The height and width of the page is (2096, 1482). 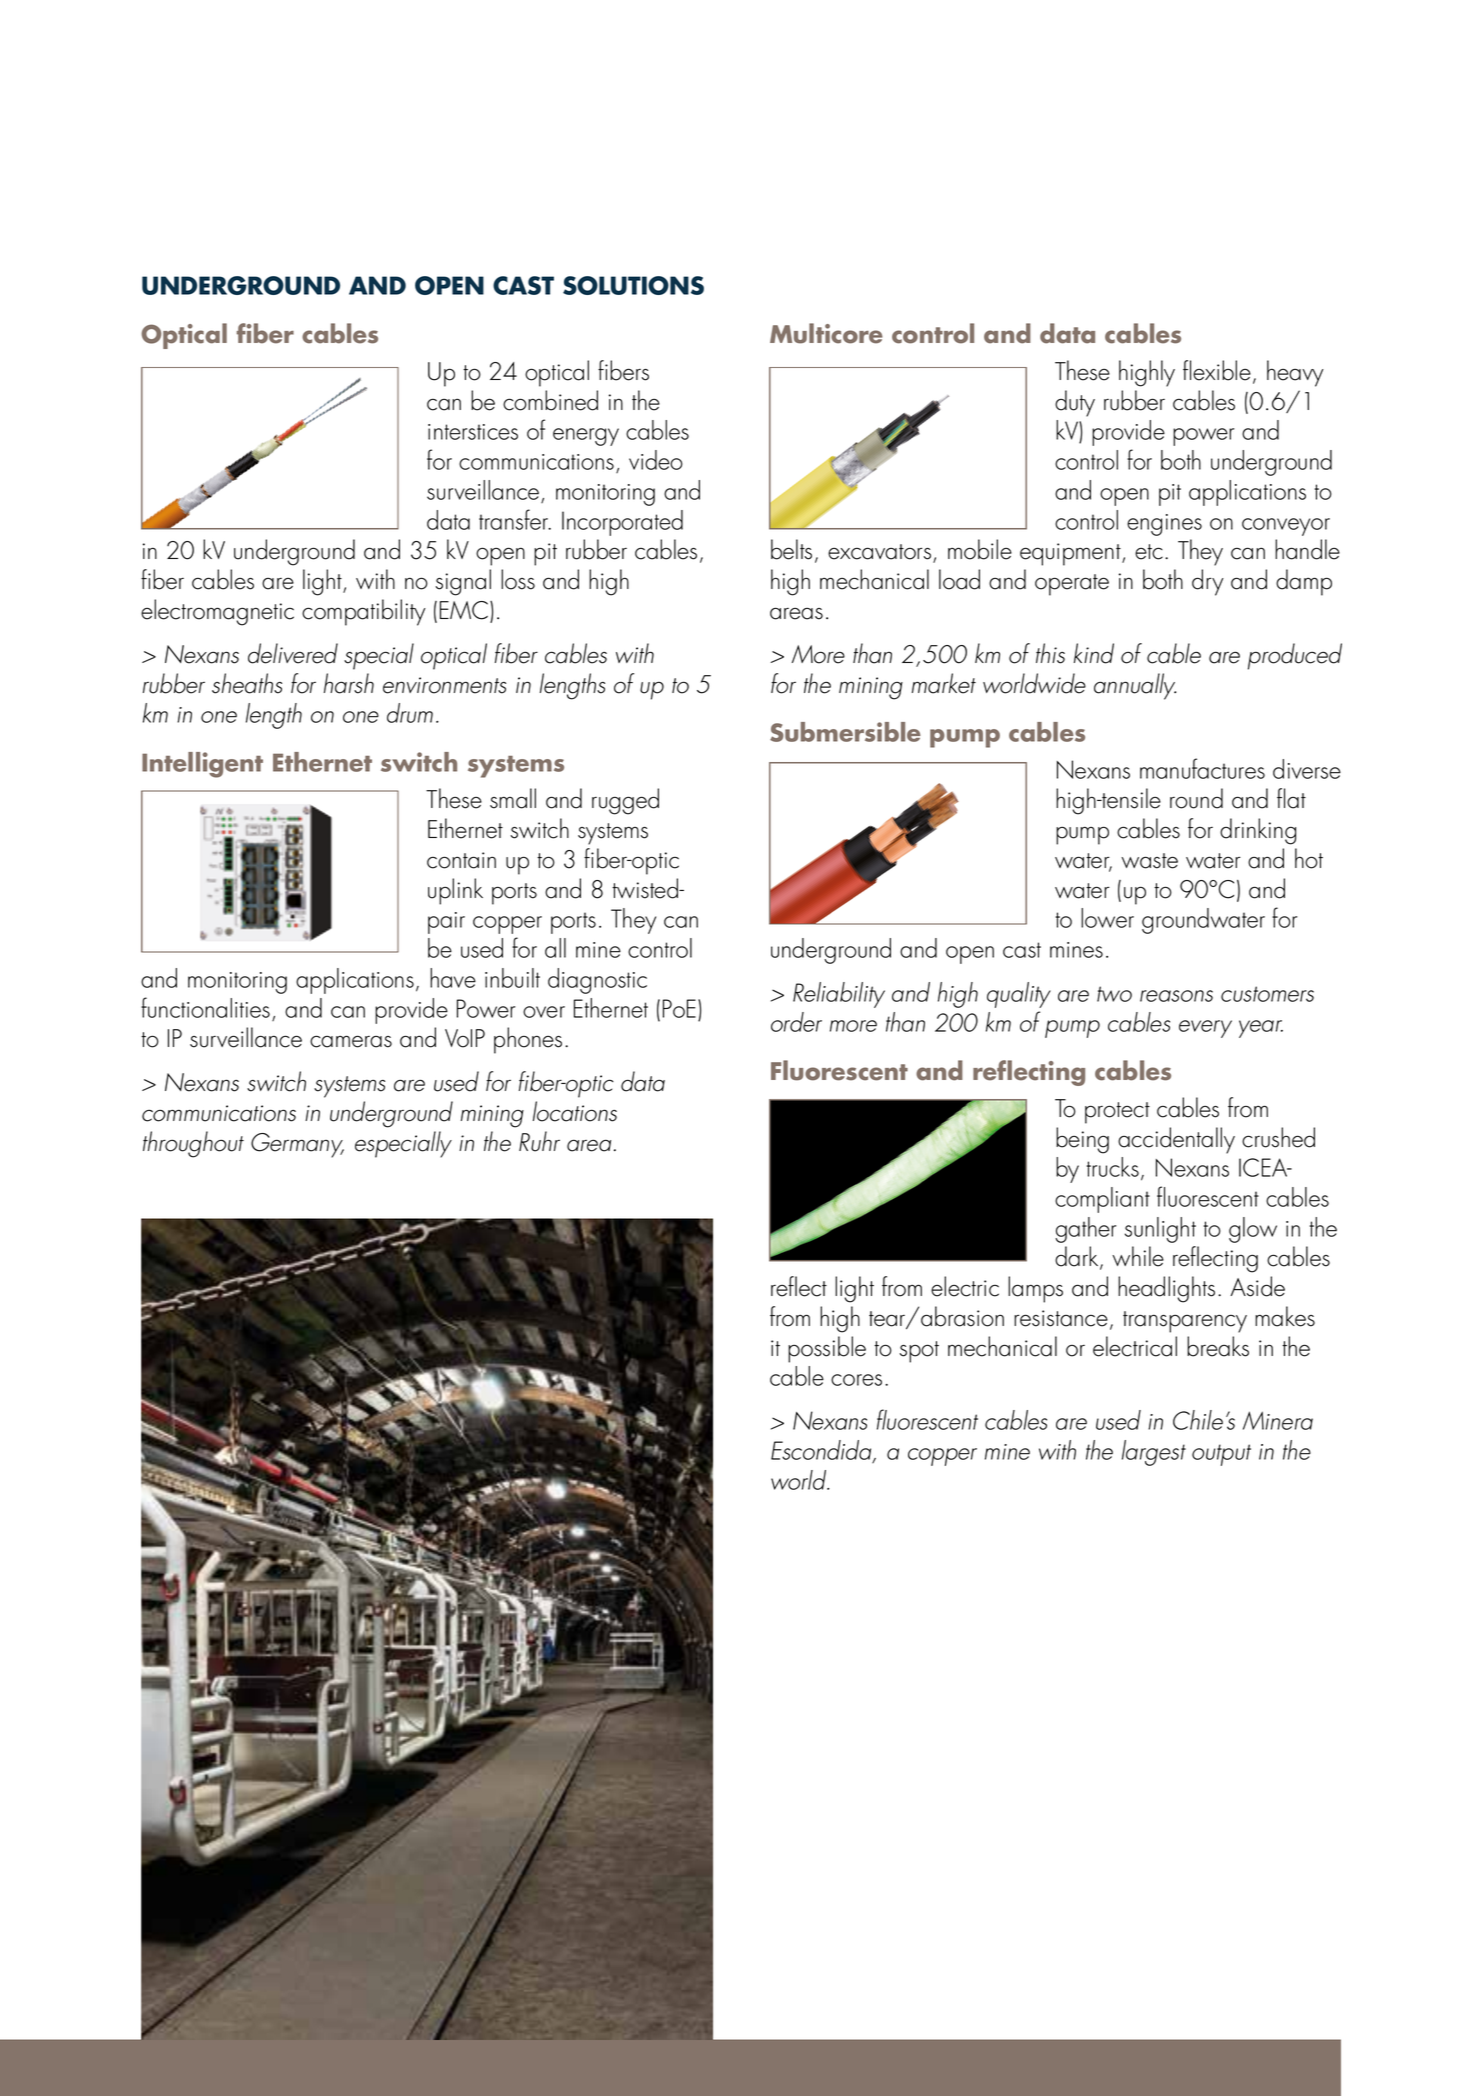 I want to click on uplink, so click(x=455, y=891).
